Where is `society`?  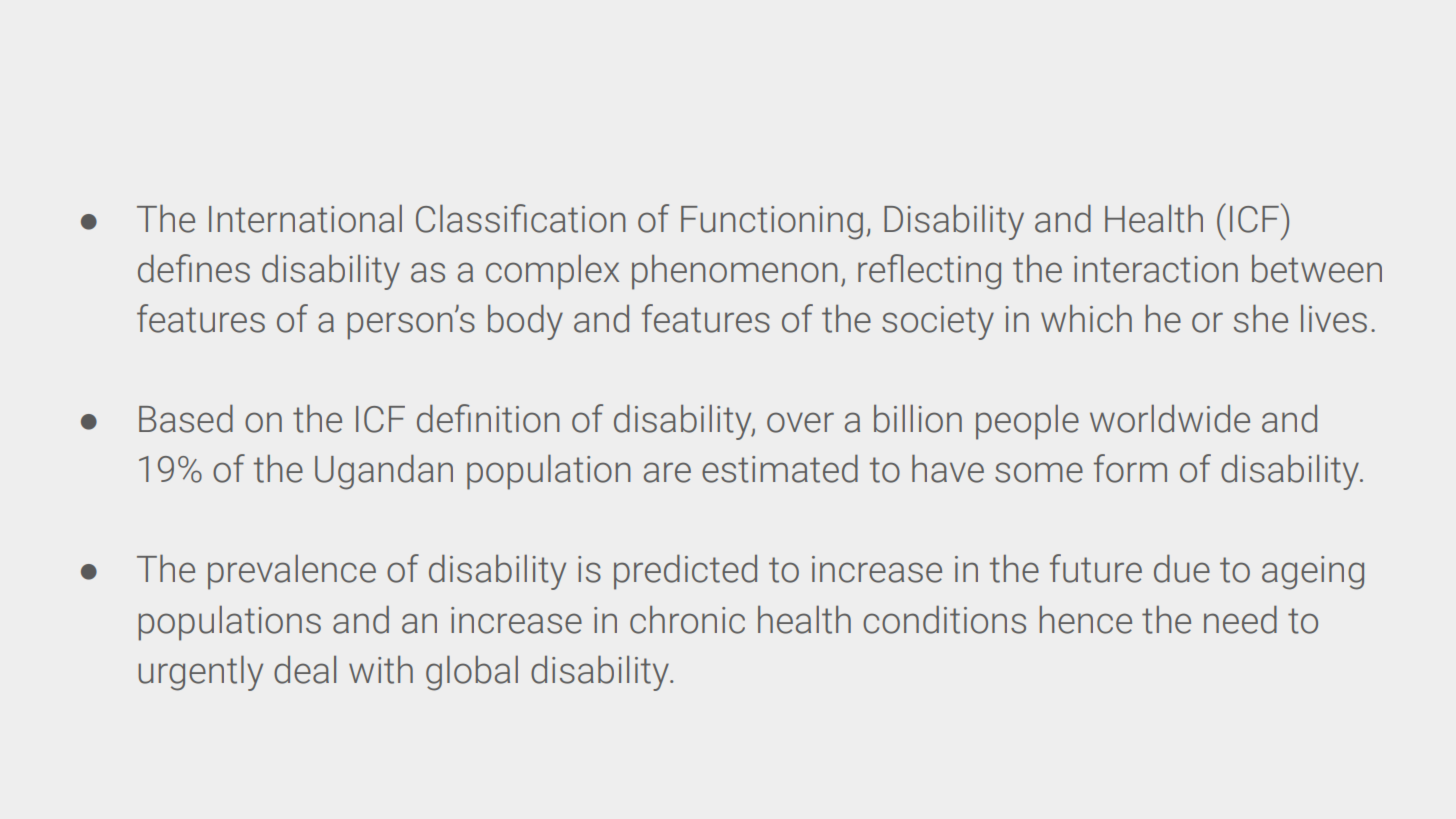 society is located at coordinates (938, 323).
